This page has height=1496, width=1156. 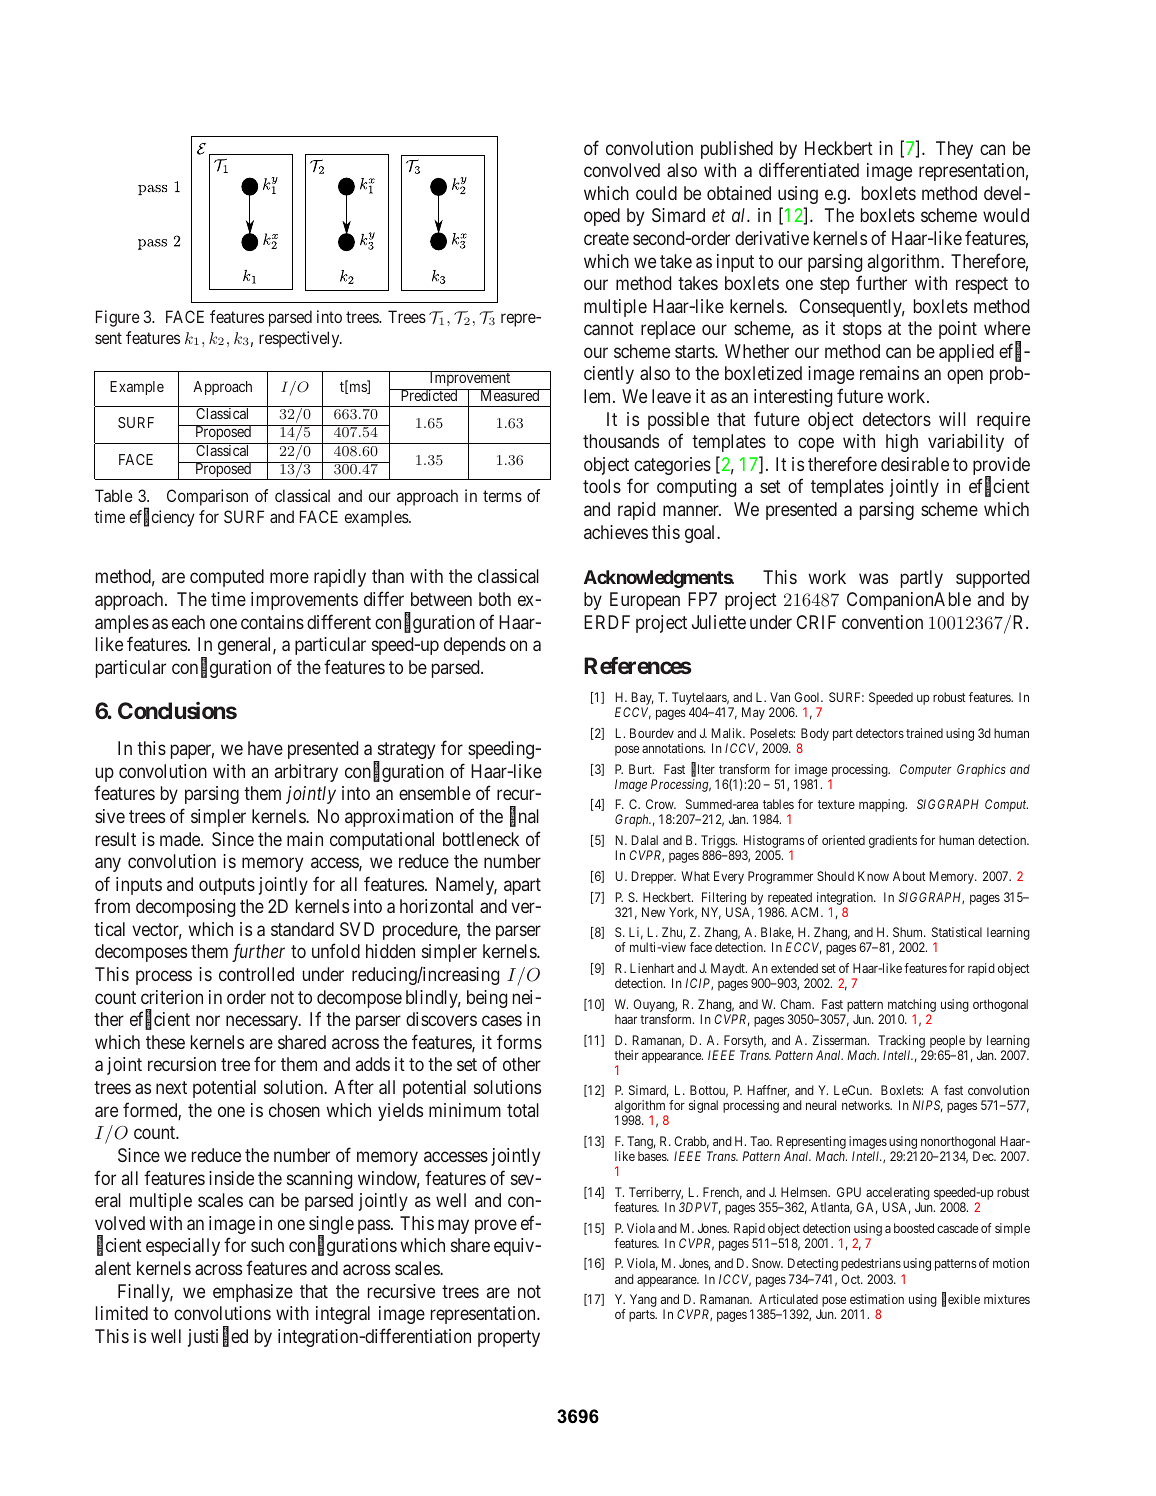 I want to click on desirable, so click(x=915, y=464).
